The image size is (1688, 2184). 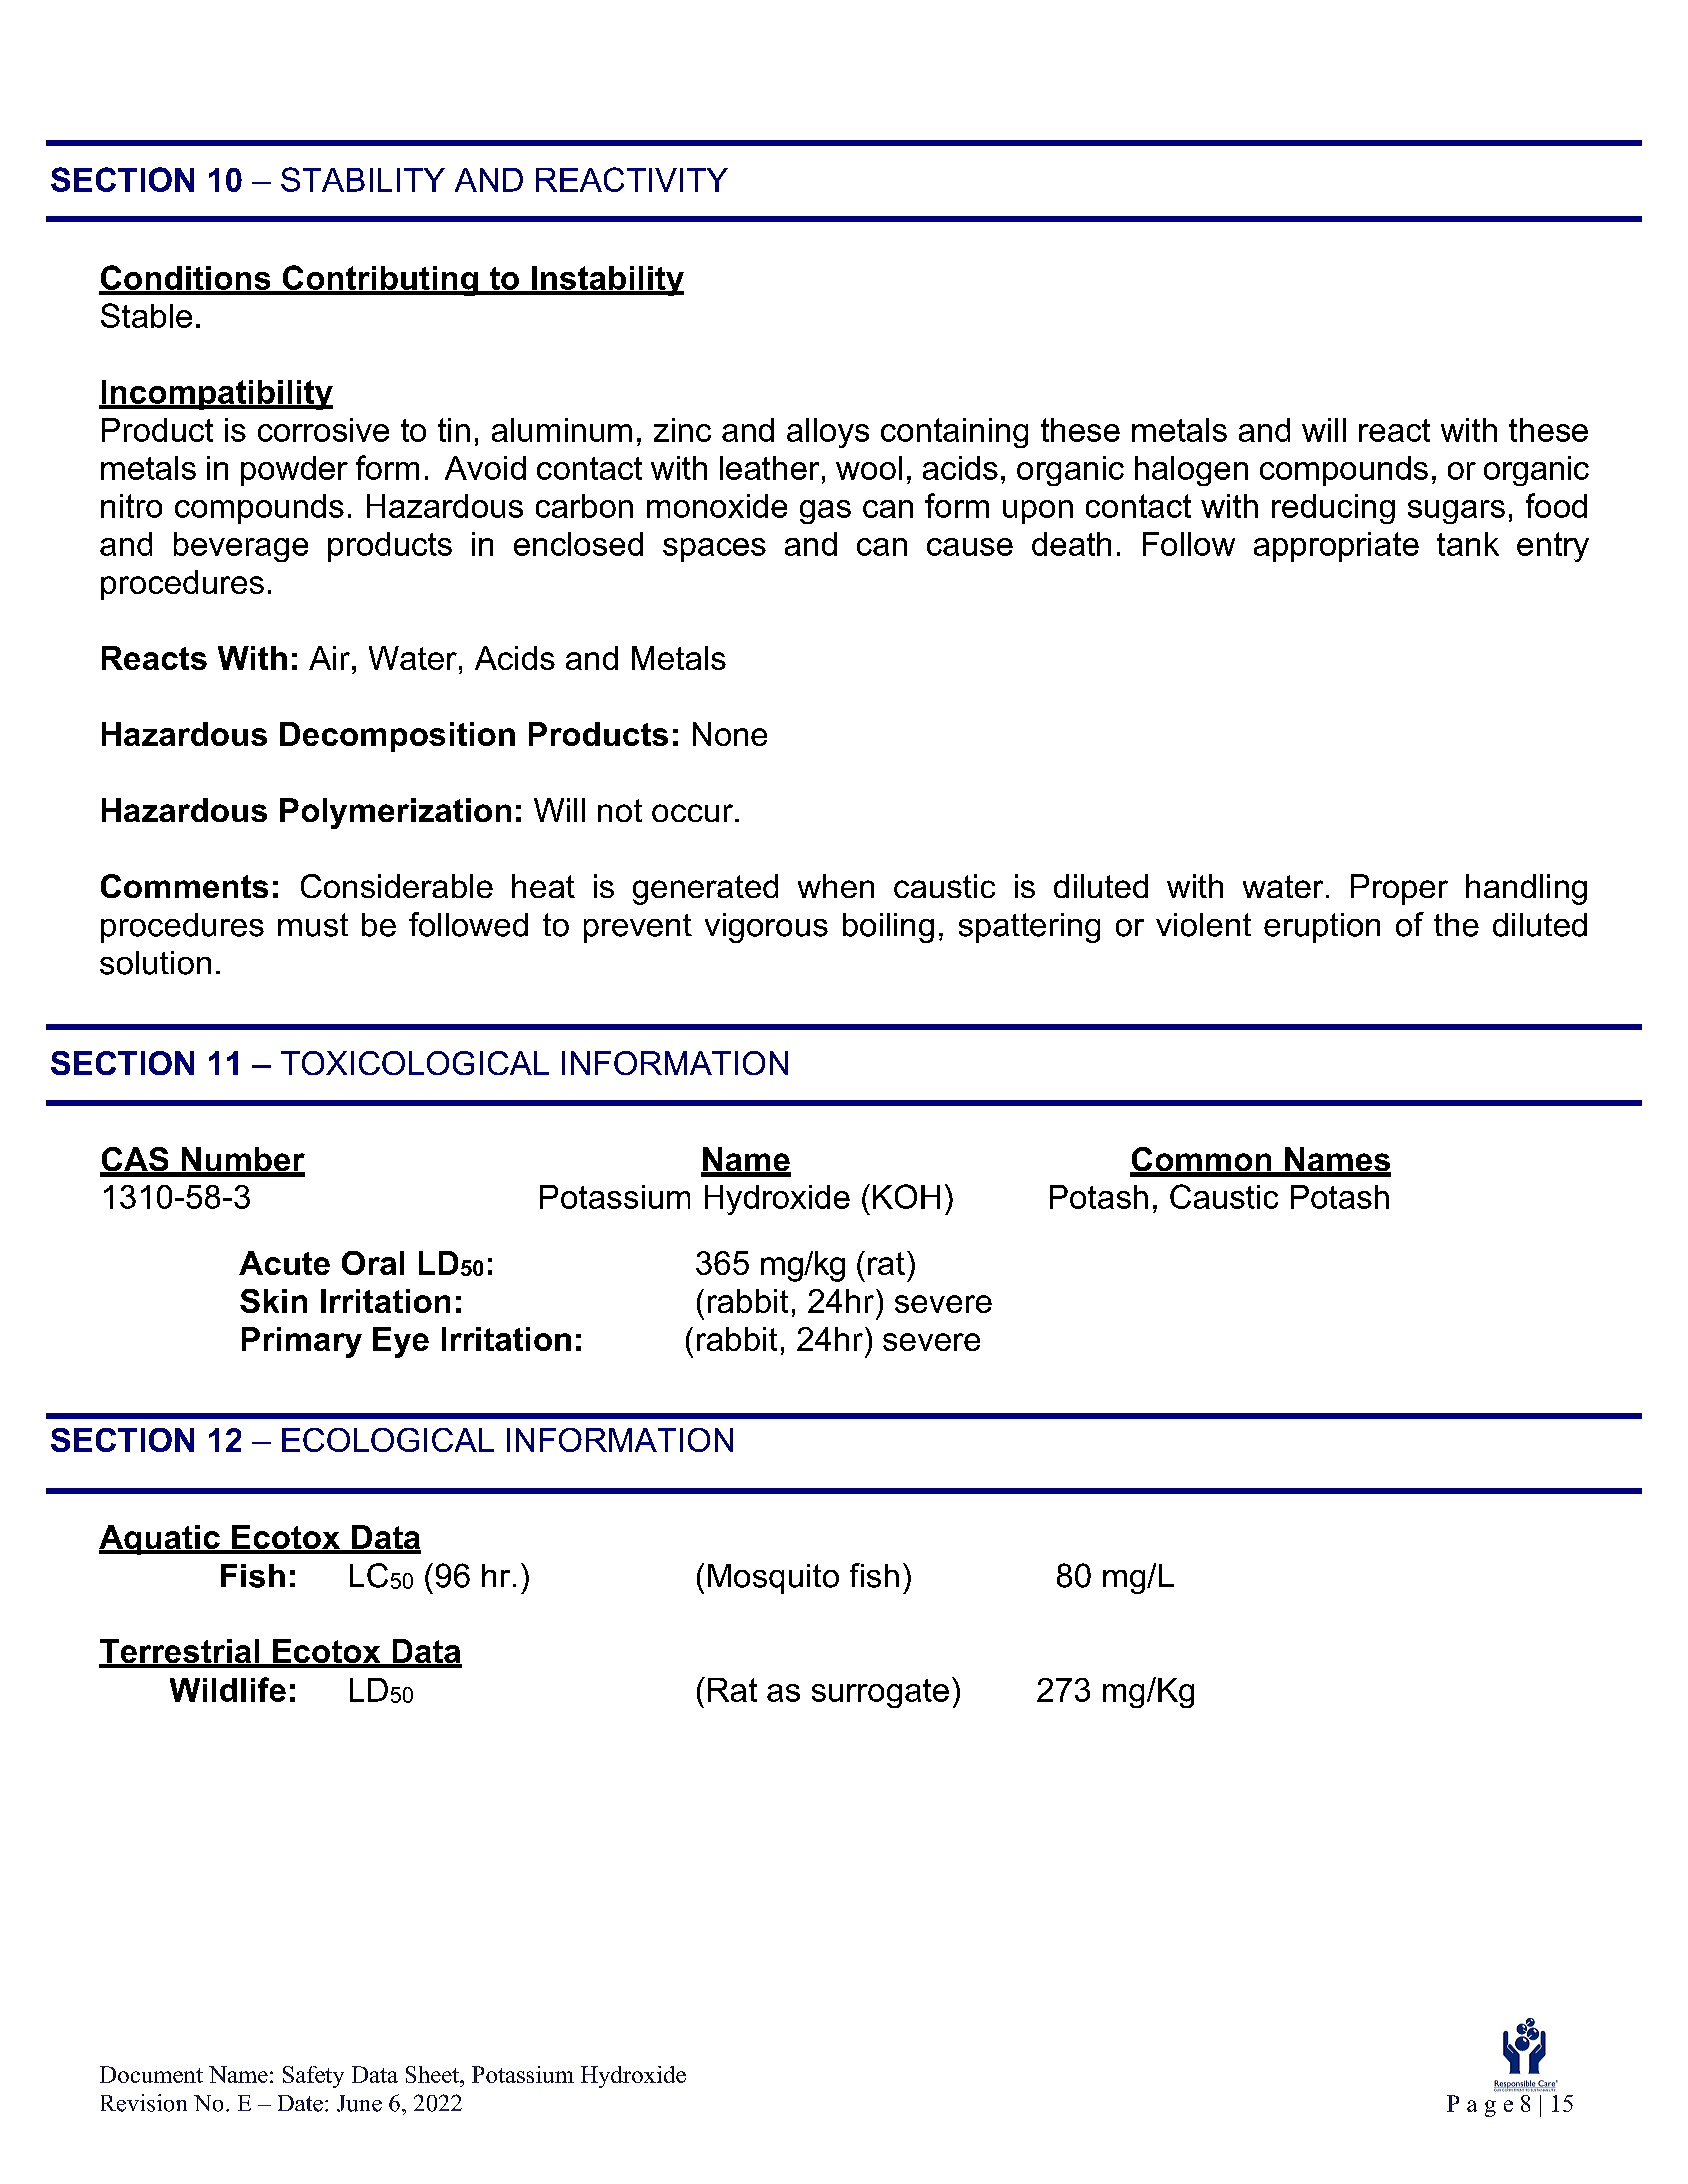 What do you see at coordinates (828, 433) in the image?
I see `alloys` at bounding box center [828, 433].
